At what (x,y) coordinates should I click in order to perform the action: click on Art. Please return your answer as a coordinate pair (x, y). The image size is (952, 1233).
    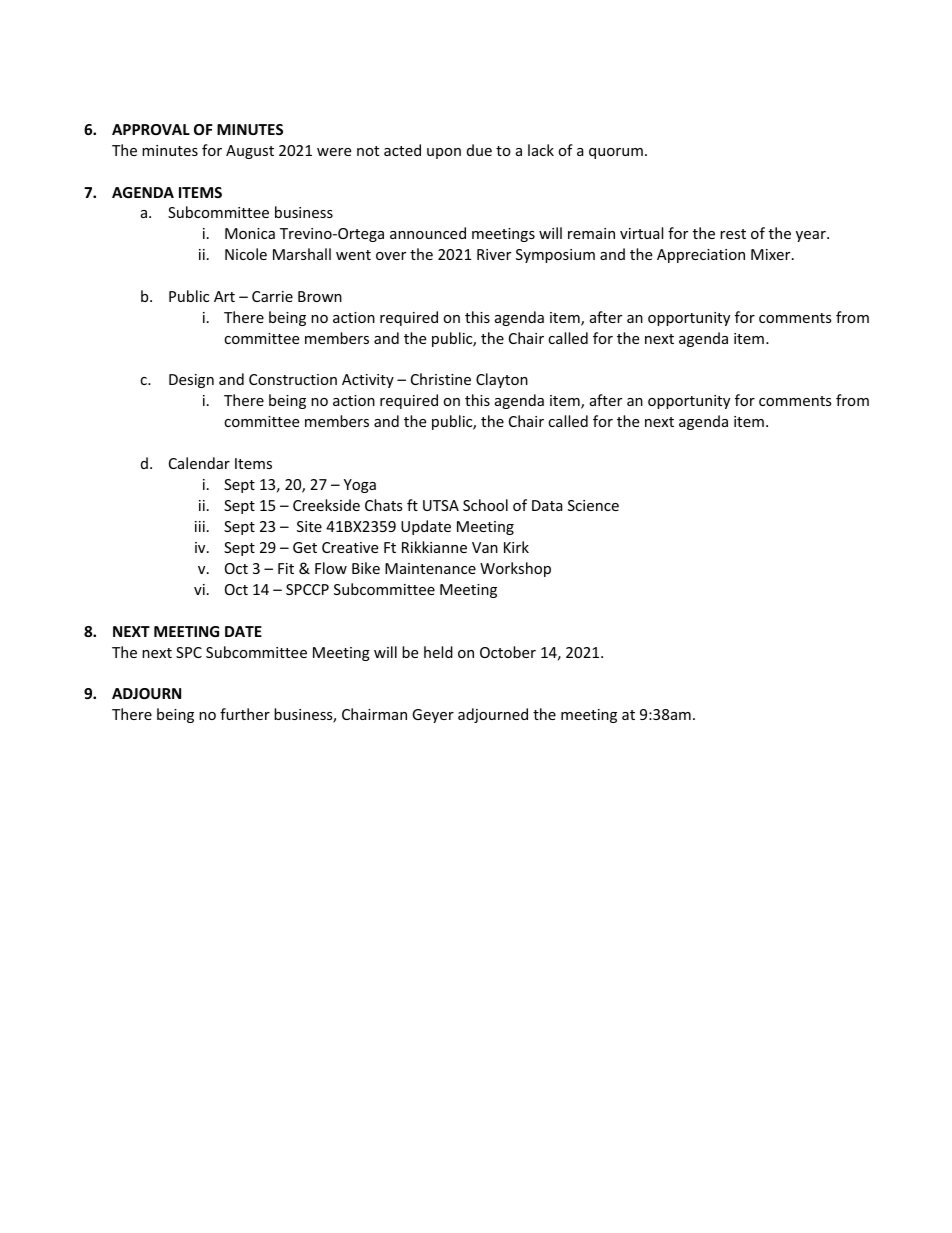
    Looking at the image, I should click on (224, 296).
